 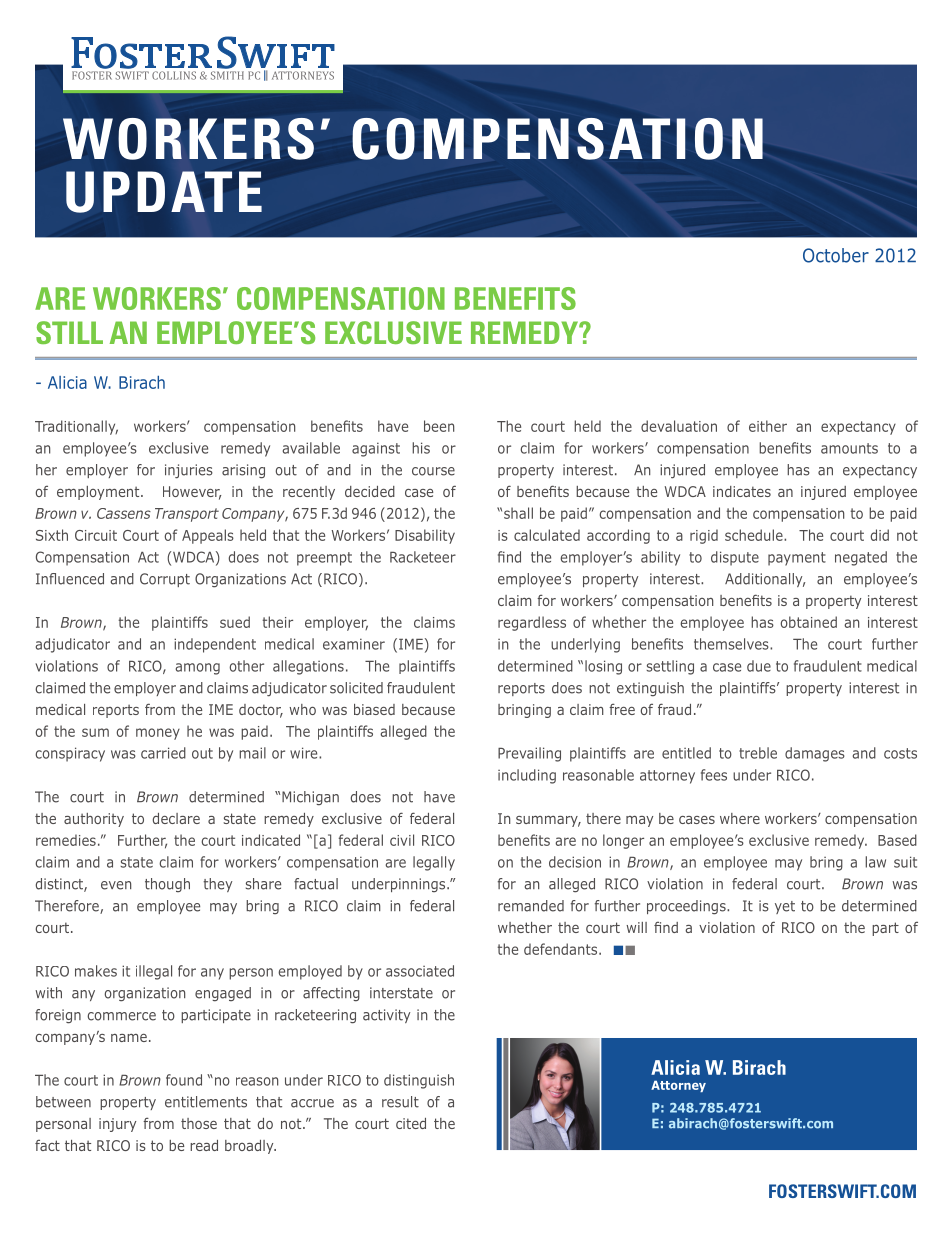 I want to click on either, so click(x=768, y=426).
